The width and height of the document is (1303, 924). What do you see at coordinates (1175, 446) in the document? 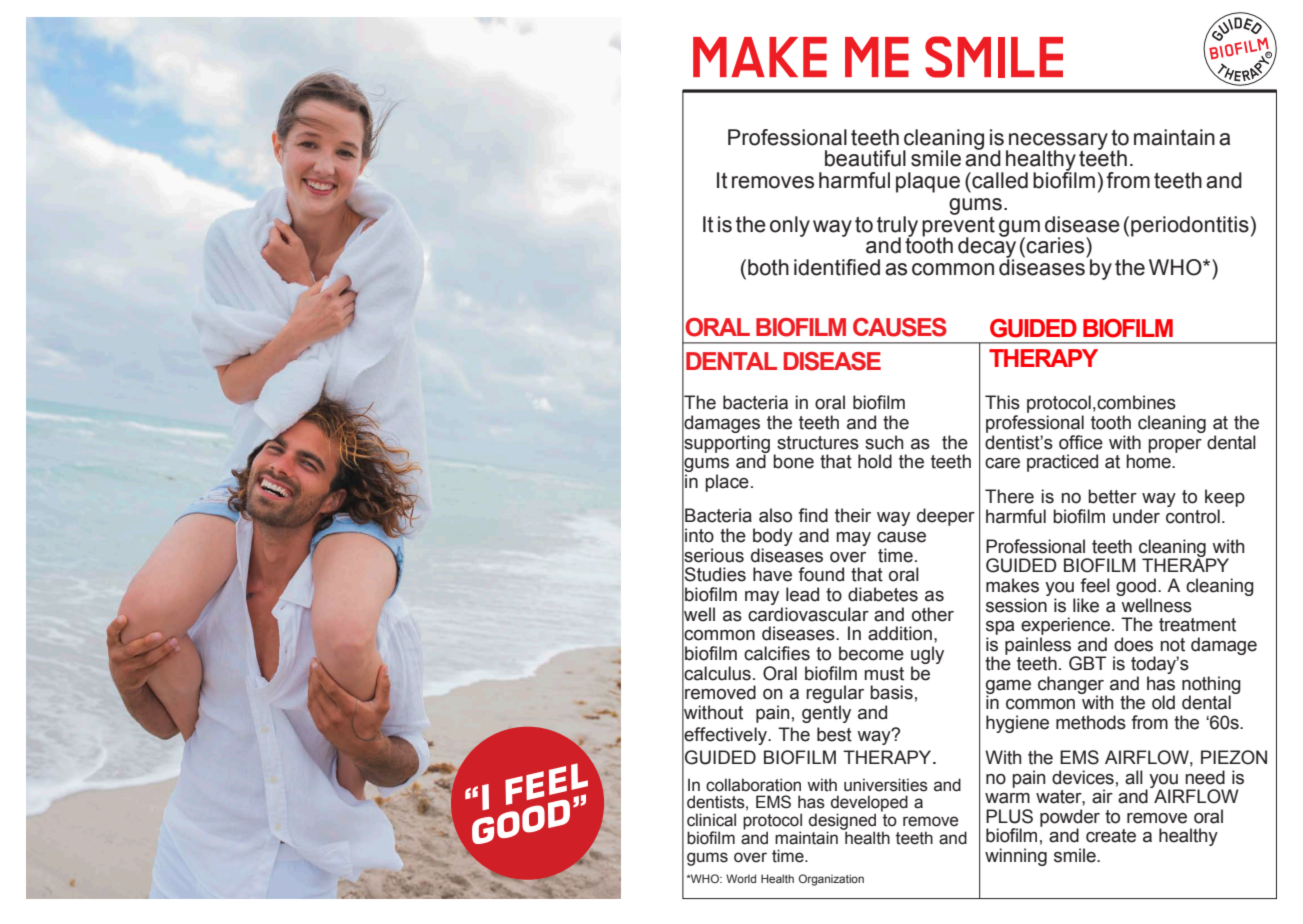
I see `proper` at bounding box center [1175, 446].
